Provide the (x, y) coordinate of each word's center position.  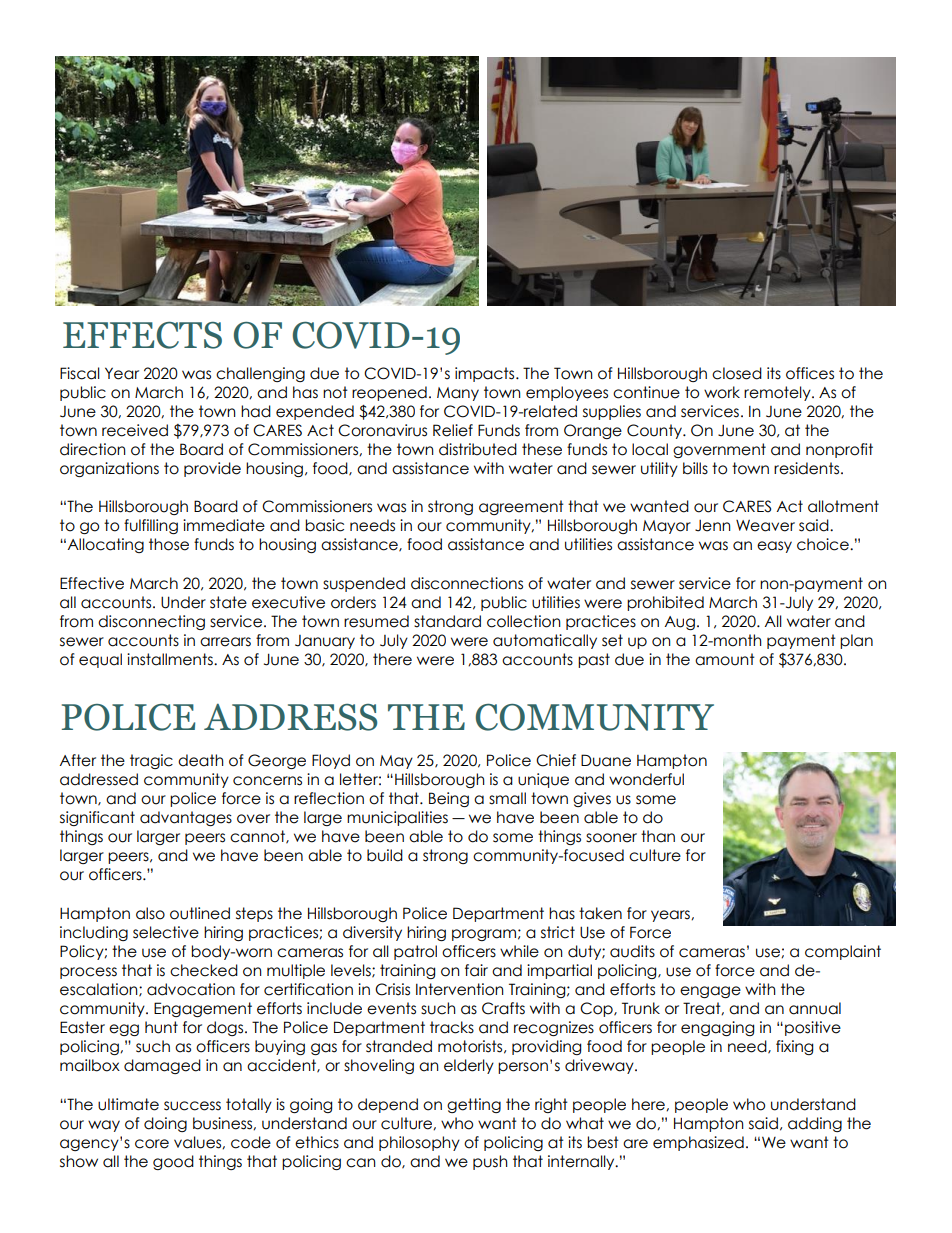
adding (815, 1124)
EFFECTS (142, 335)
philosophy (419, 1143)
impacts (486, 374)
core (152, 1144)
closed (737, 373)
